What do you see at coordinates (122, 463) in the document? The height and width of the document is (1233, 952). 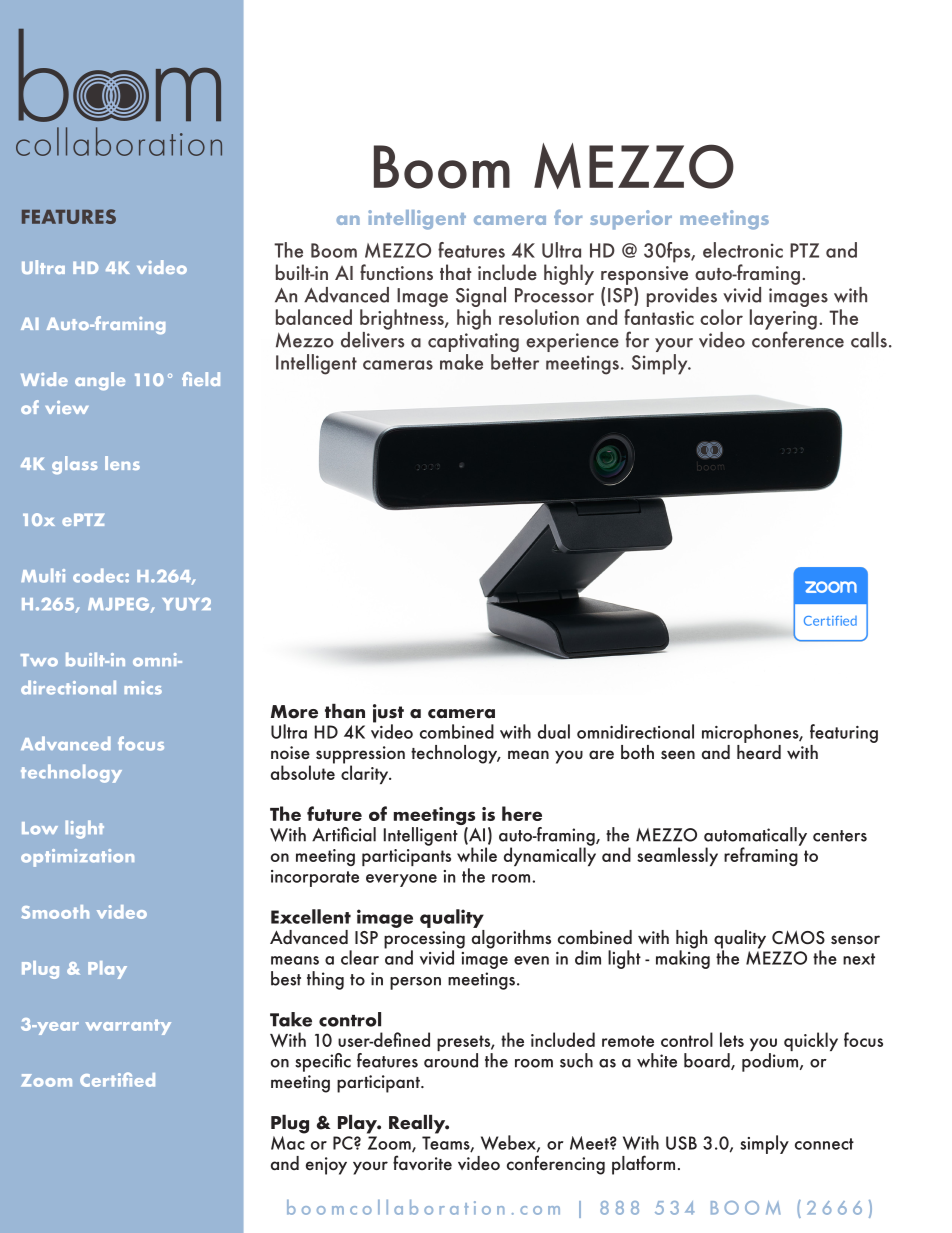 I see `lens` at bounding box center [122, 463].
